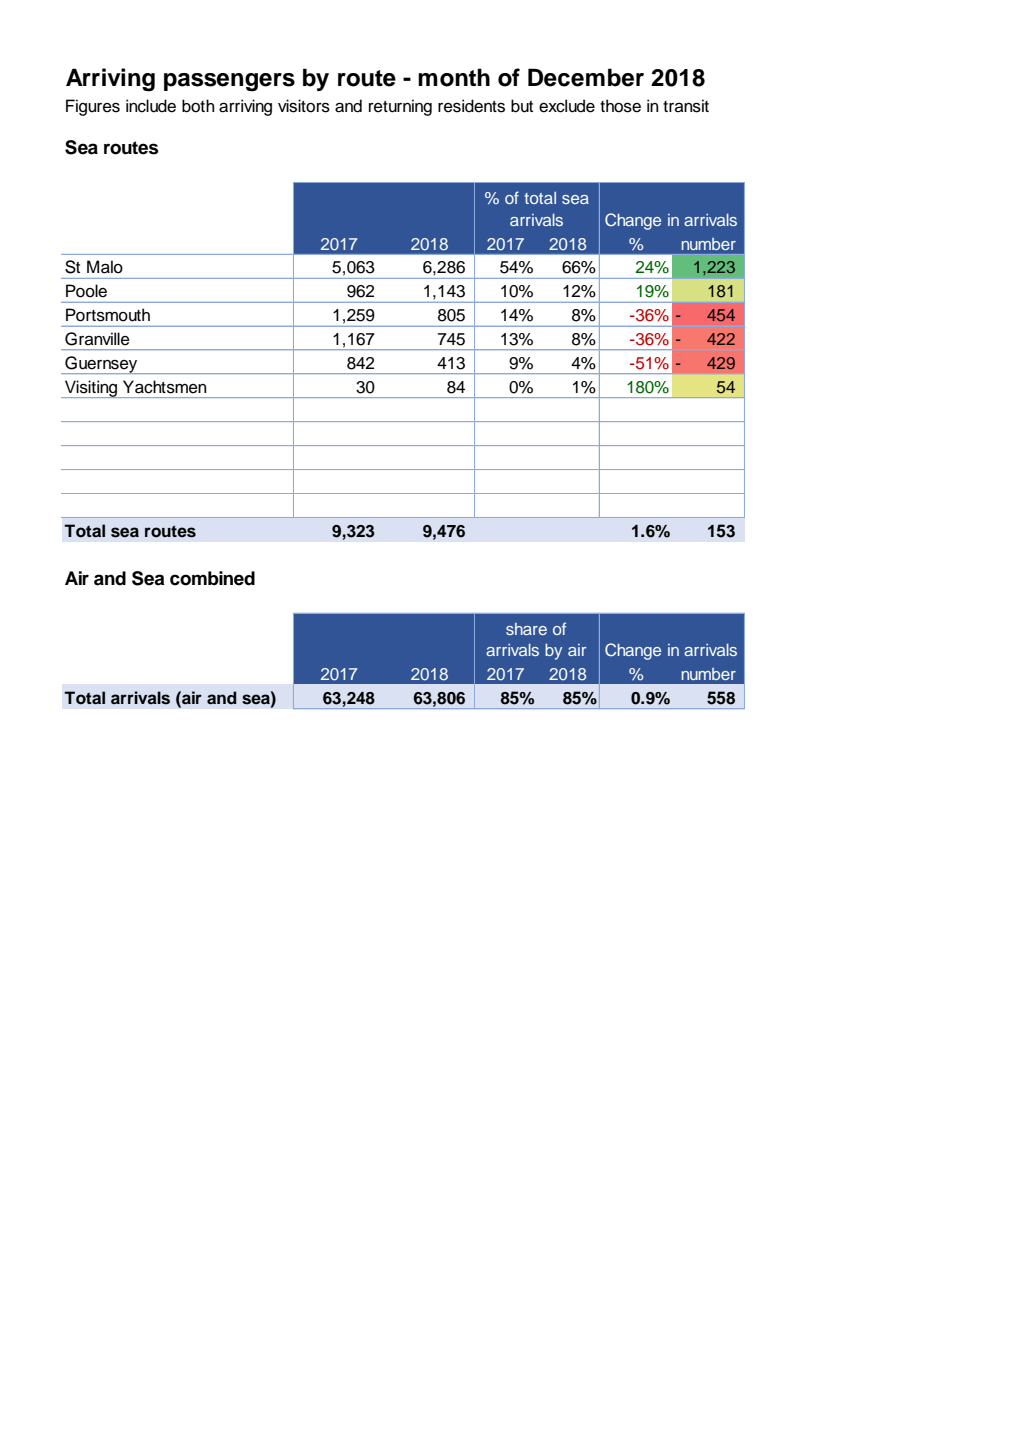  Describe the element at coordinates (212, 578) in the screenshot. I see `combined` at that location.
